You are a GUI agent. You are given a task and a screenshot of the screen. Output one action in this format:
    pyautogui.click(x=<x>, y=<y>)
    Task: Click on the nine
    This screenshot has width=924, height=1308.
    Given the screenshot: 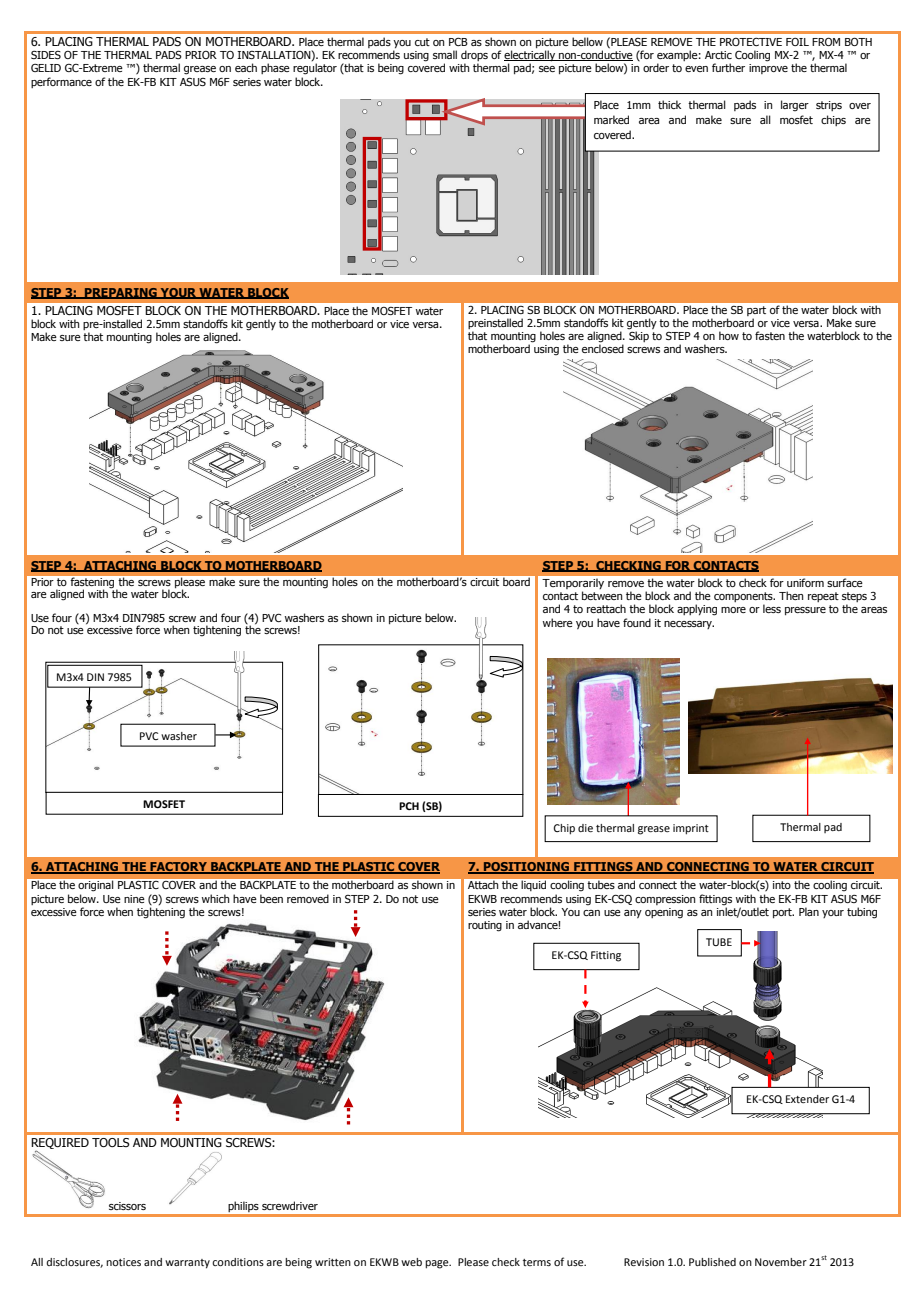 What is the action you would take?
    pyautogui.click(x=134, y=899)
